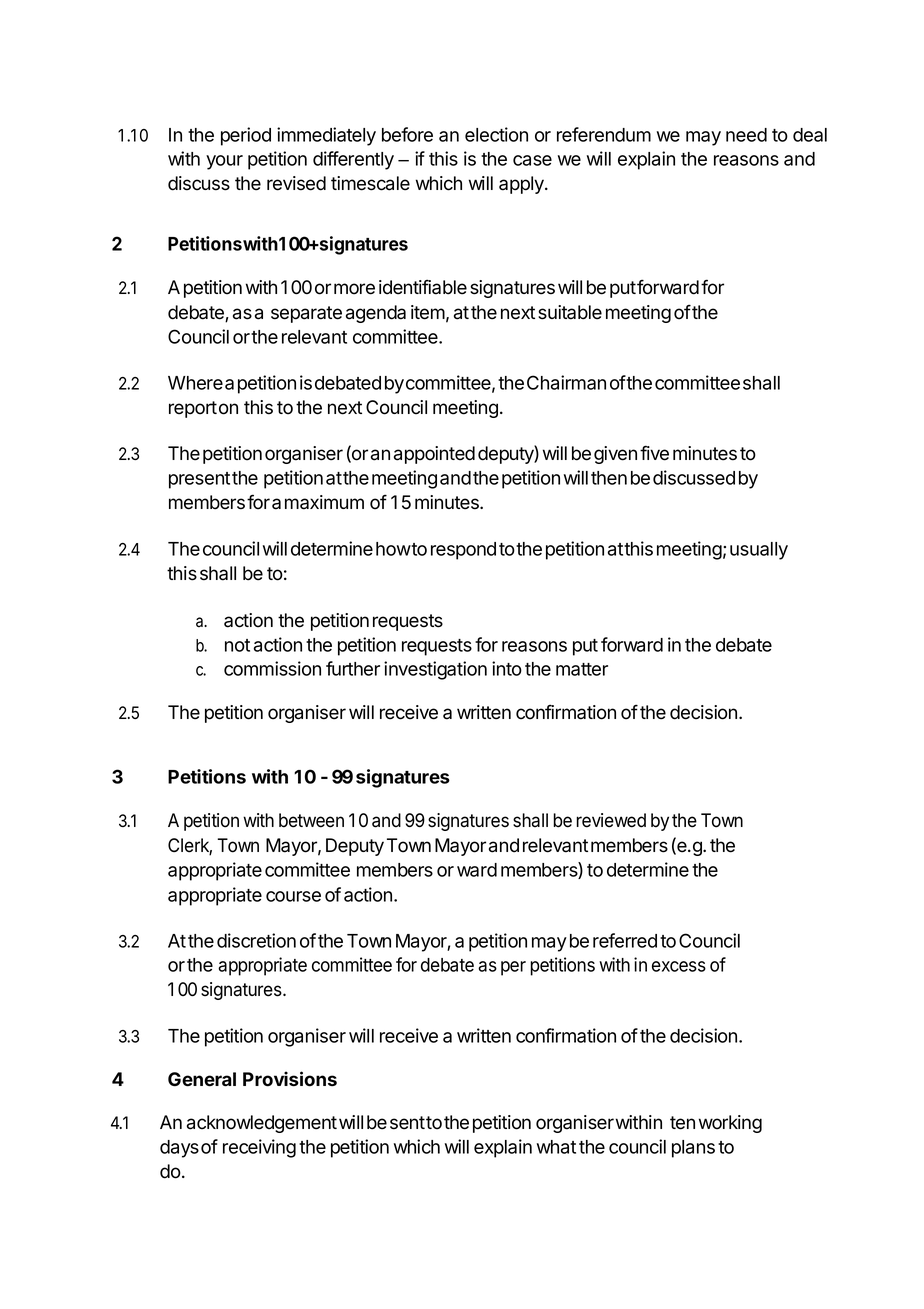 The image size is (924, 1309). What do you see at coordinates (532, 160) in the page?
I see `case` at bounding box center [532, 160].
